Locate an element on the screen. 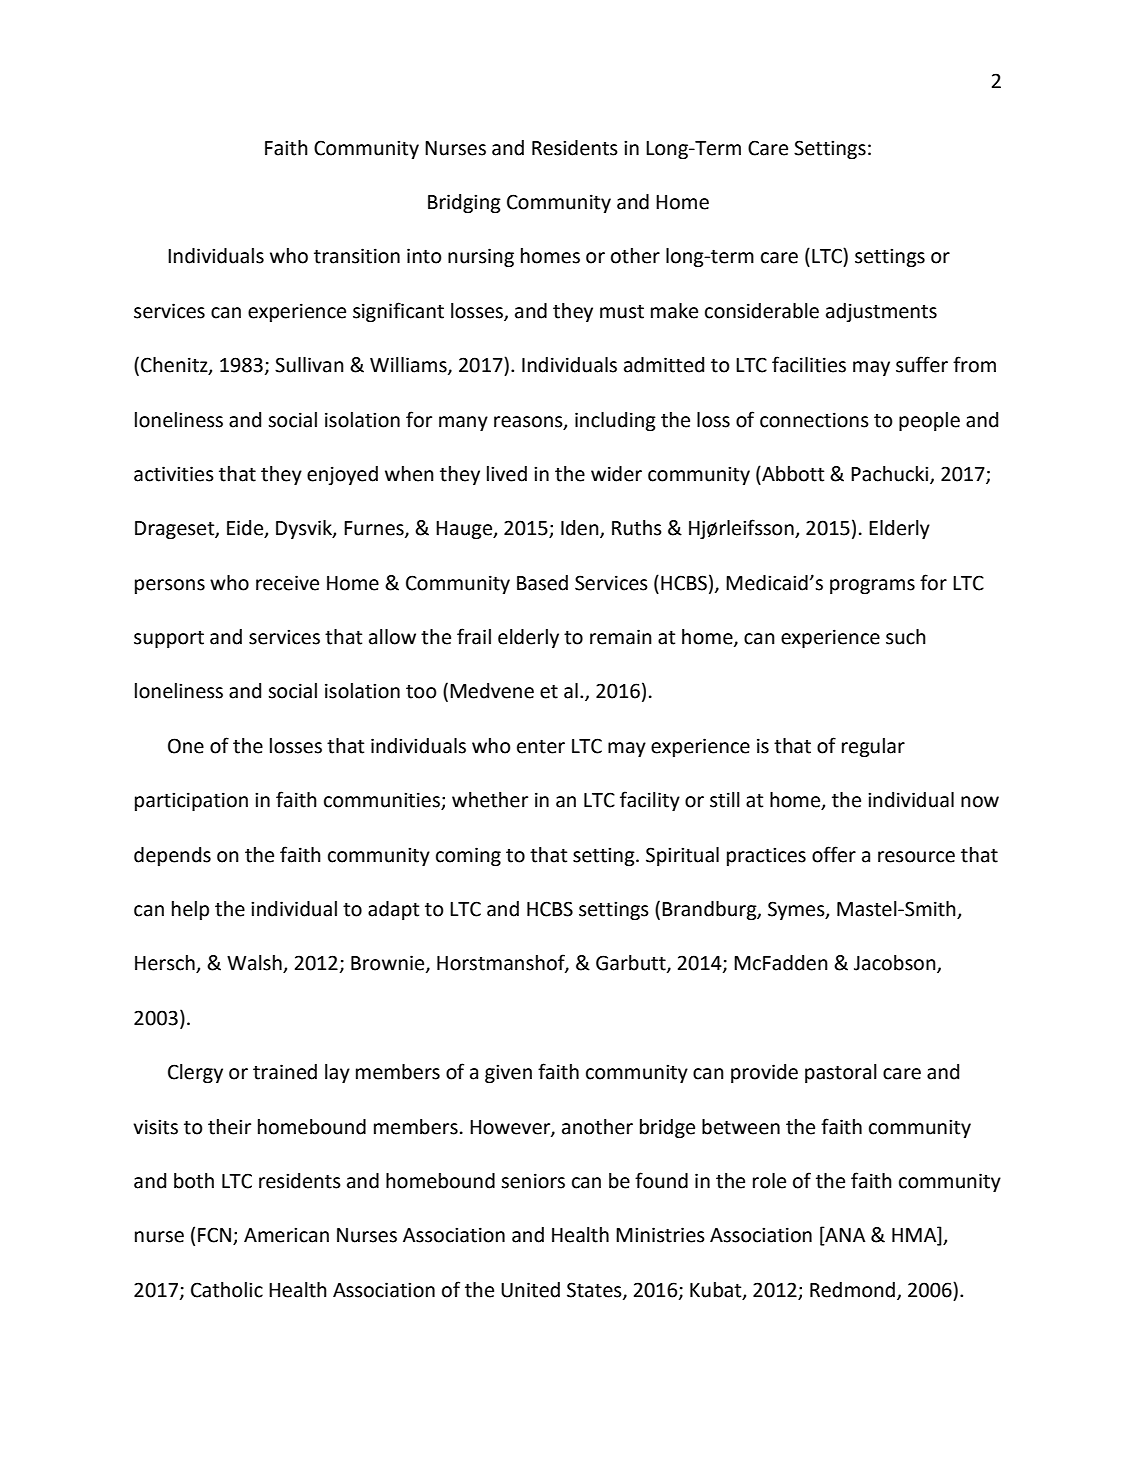  help is located at coordinates (190, 910).
